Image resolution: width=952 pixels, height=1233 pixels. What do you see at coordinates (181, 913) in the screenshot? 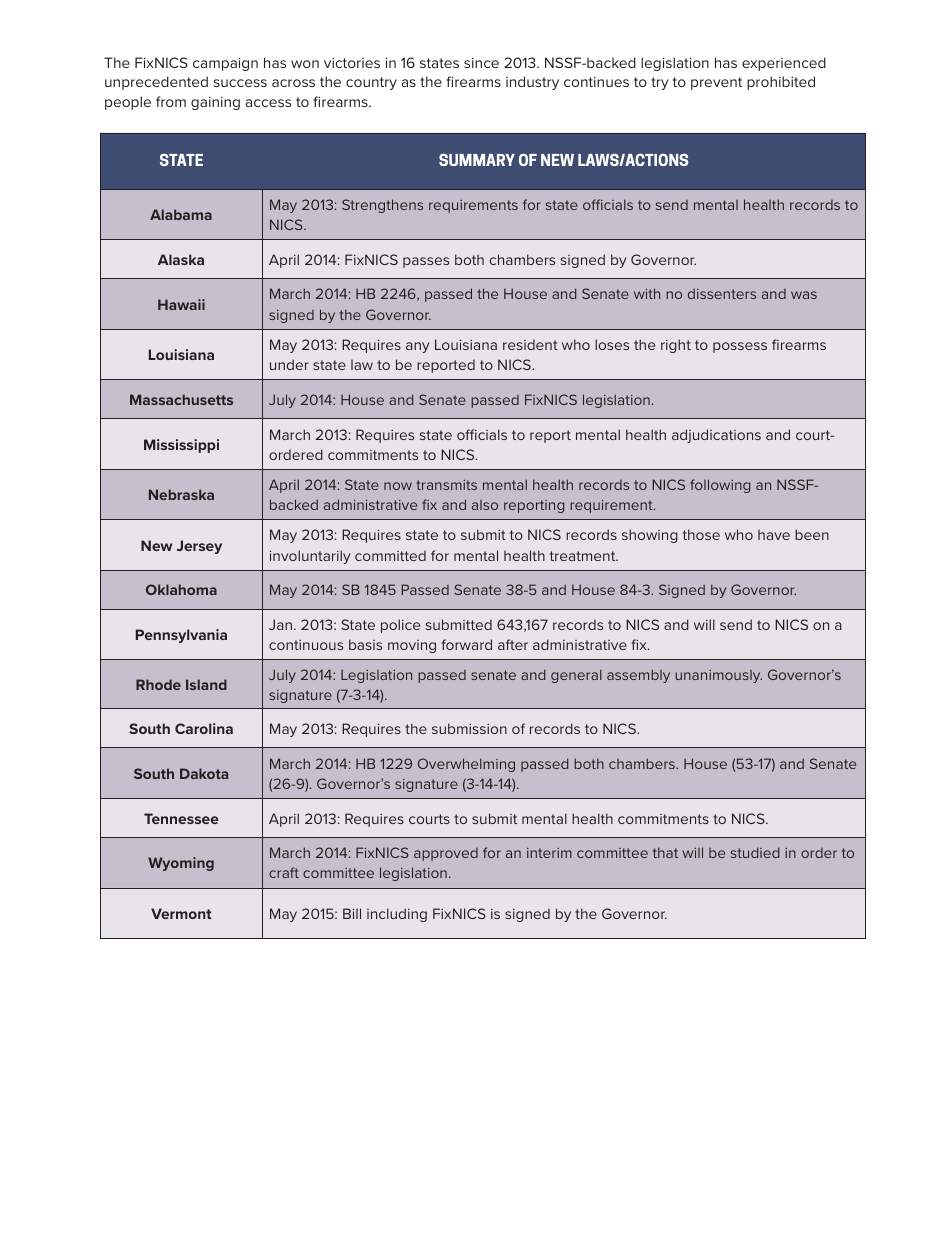
I see `Vermont` at bounding box center [181, 913].
